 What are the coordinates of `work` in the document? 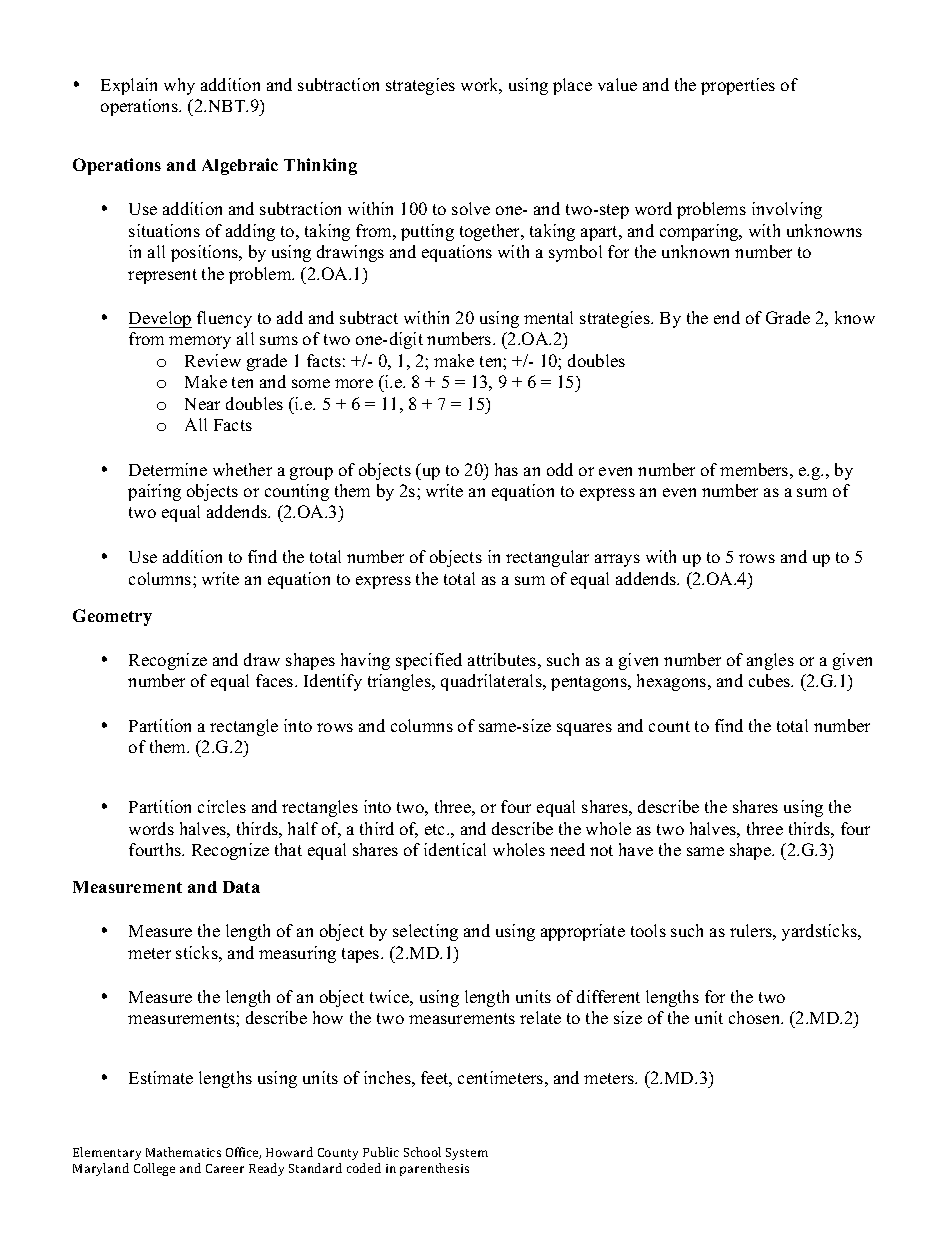 It's located at (481, 86).
